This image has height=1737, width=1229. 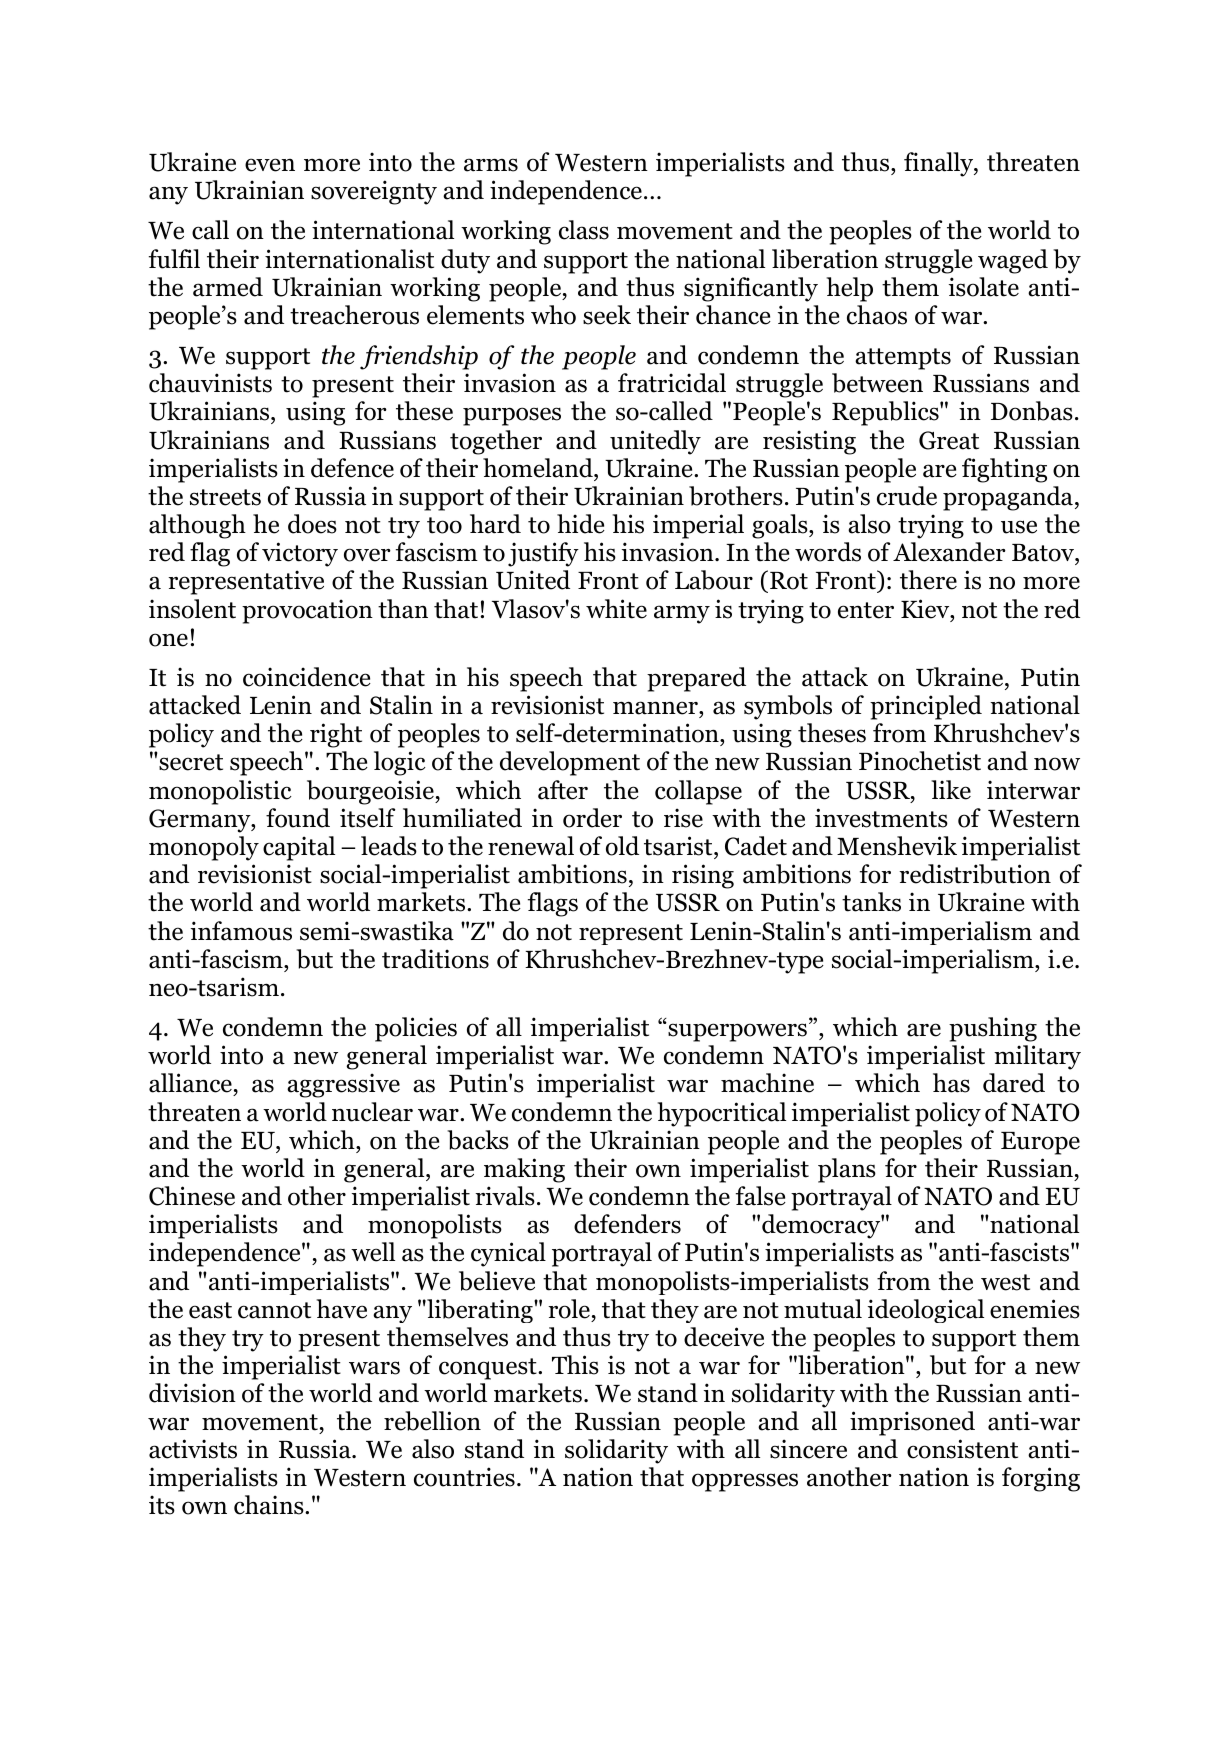 What do you see at coordinates (993, 1029) in the image?
I see `pushing` at bounding box center [993, 1029].
